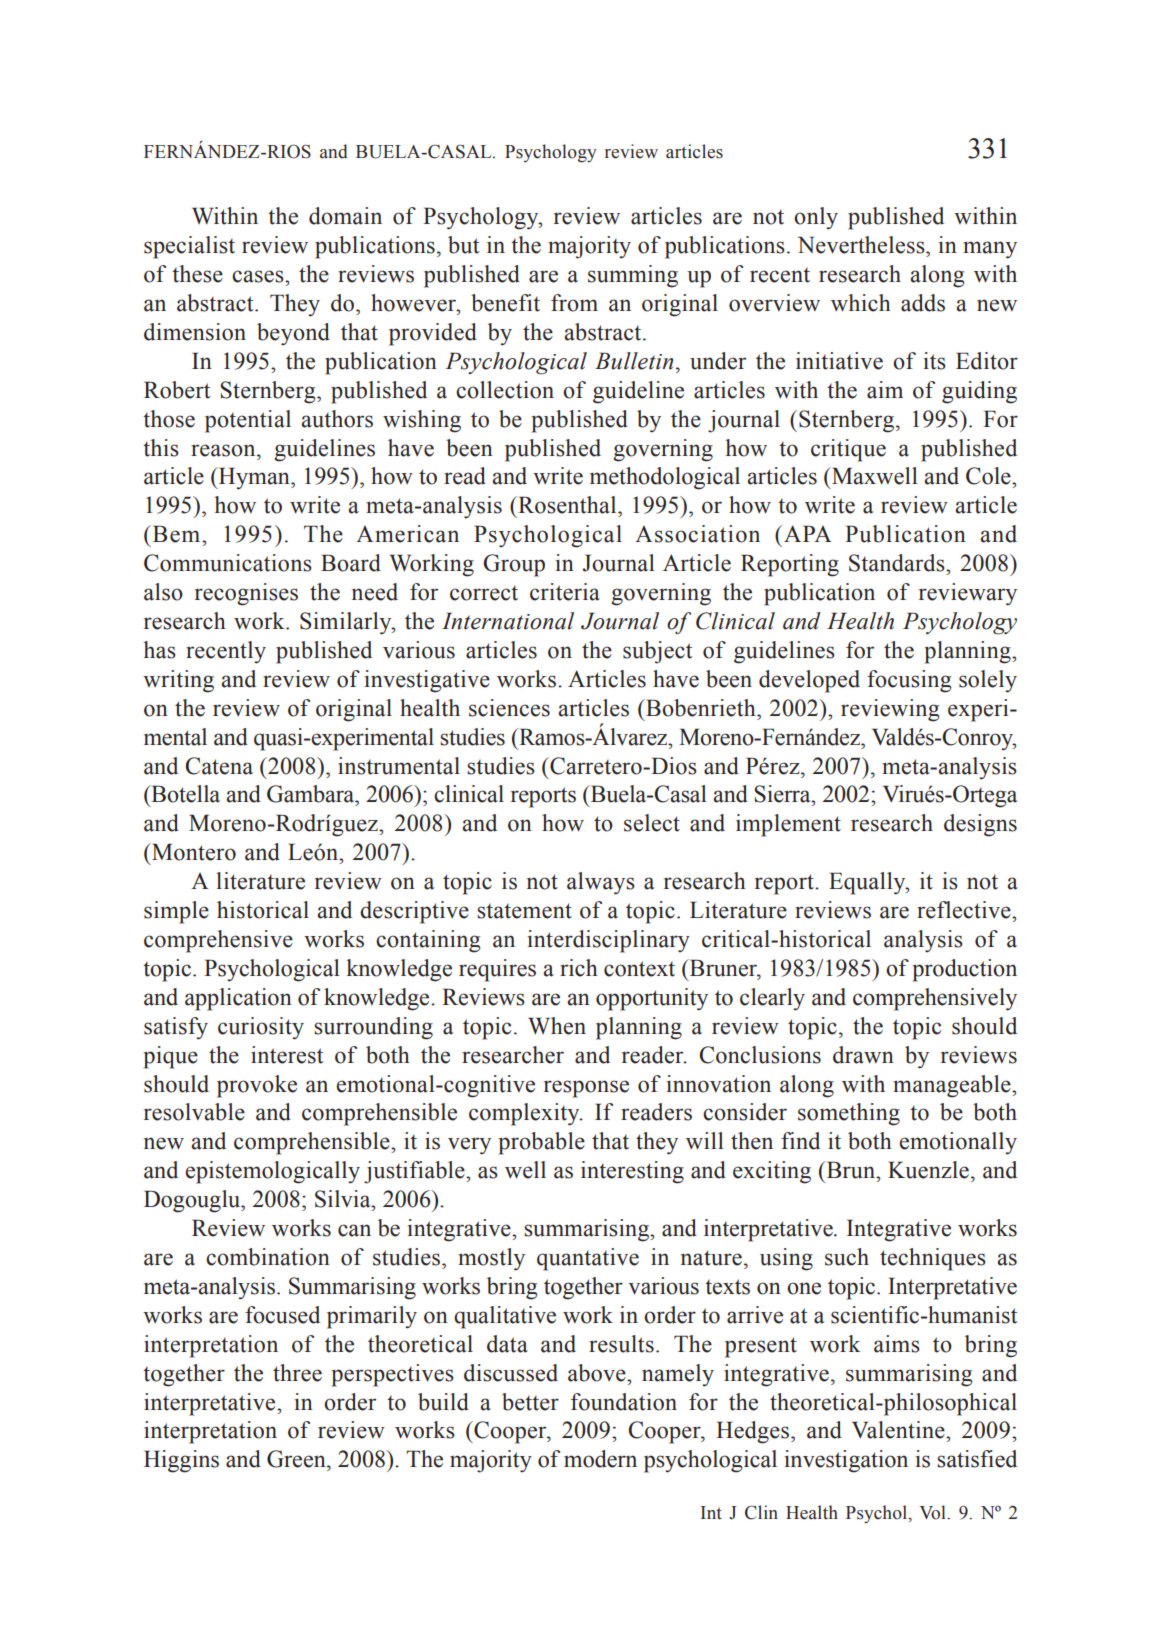  Describe the element at coordinates (601, 883) in the image. I see `always` at that location.
